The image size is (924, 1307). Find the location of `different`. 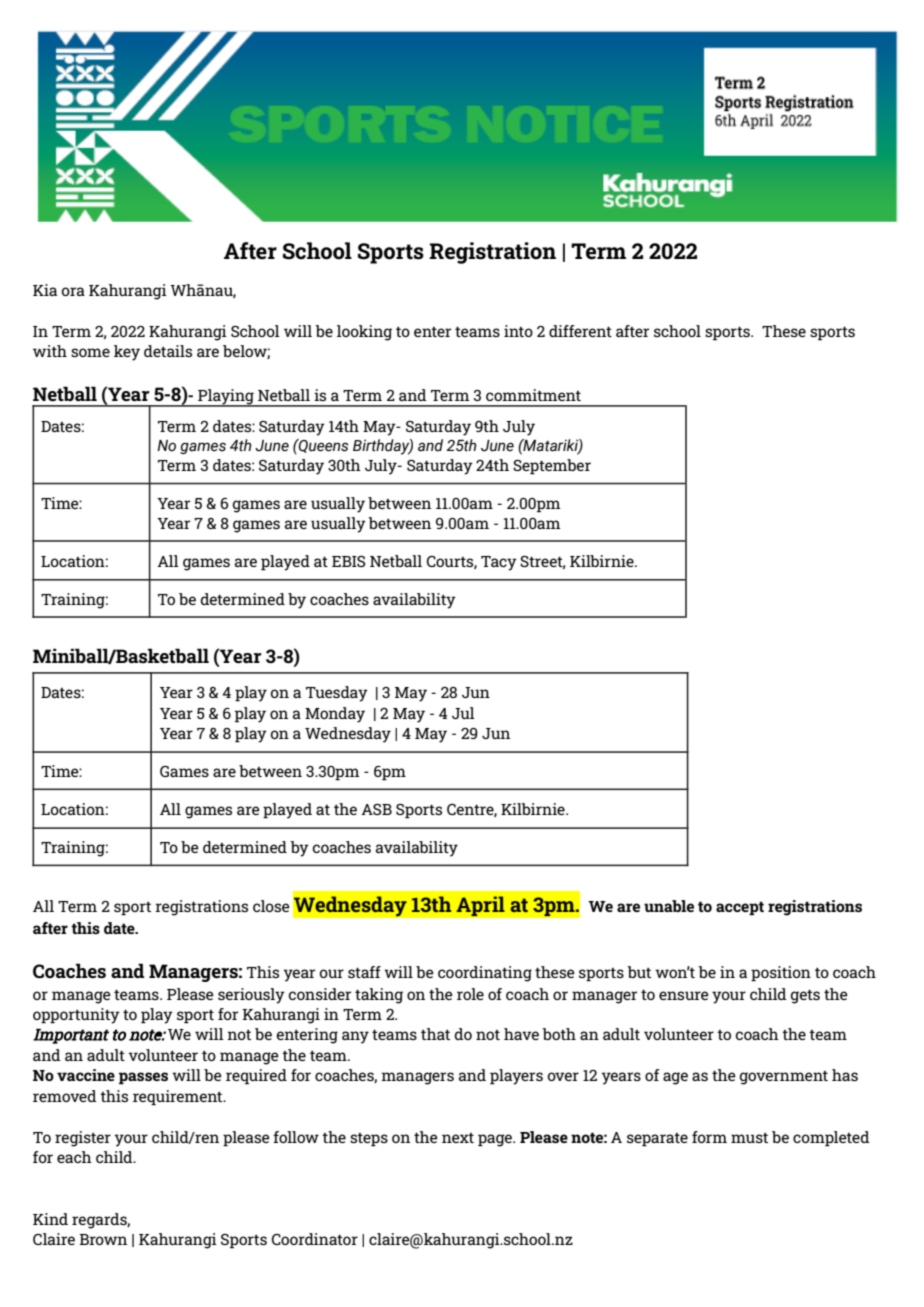

different is located at coordinates (580, 331).
